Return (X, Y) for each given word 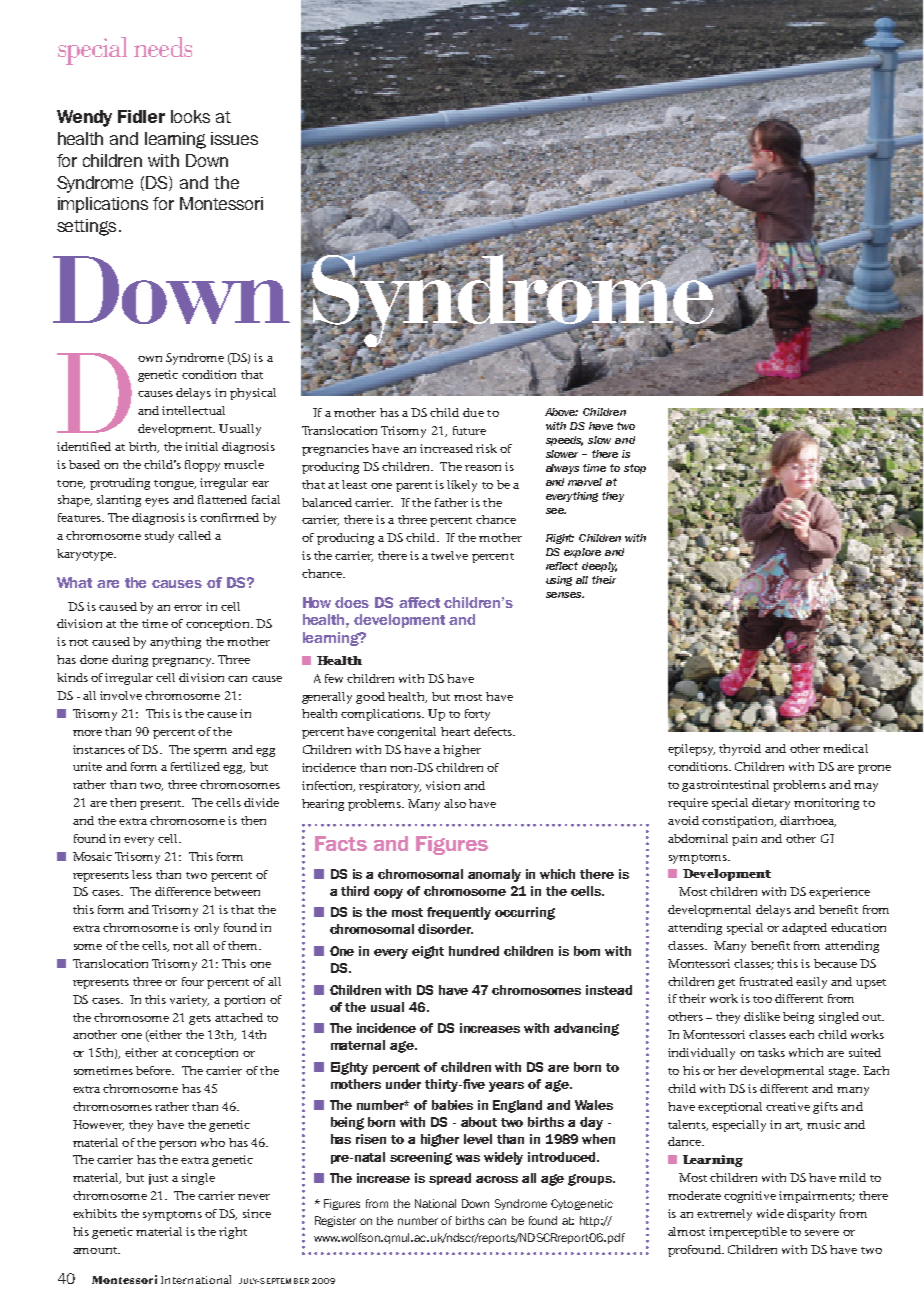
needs (163, 47)
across (497, 1179)
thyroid (740, 750)
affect (419, 602)
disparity (811, 1215)
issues (234, 138)
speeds (564, 441)
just (158, 1179)
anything (175, 643)
